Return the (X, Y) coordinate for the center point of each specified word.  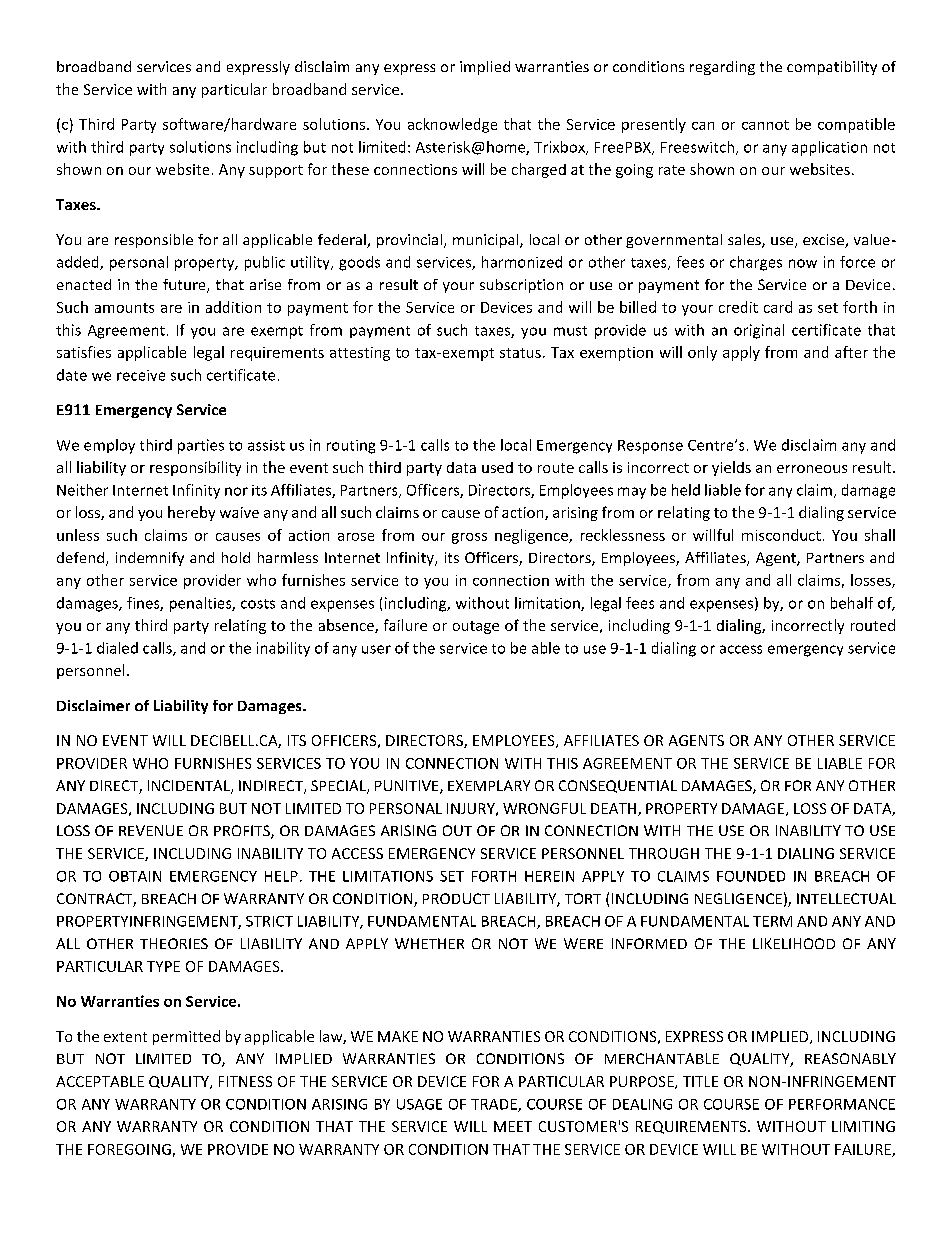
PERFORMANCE (842, 1104)
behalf (852, 603)
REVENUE (151, 830)
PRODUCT (456, 898)
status (520, 353)
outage (476, 627)
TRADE (495, 1105)
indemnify (150, 559)
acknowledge (452, 125)
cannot (765, 125)
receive (141, 375)
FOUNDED (751, 876)
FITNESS (245, 1081)
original (759, 331)
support (276, 171)
